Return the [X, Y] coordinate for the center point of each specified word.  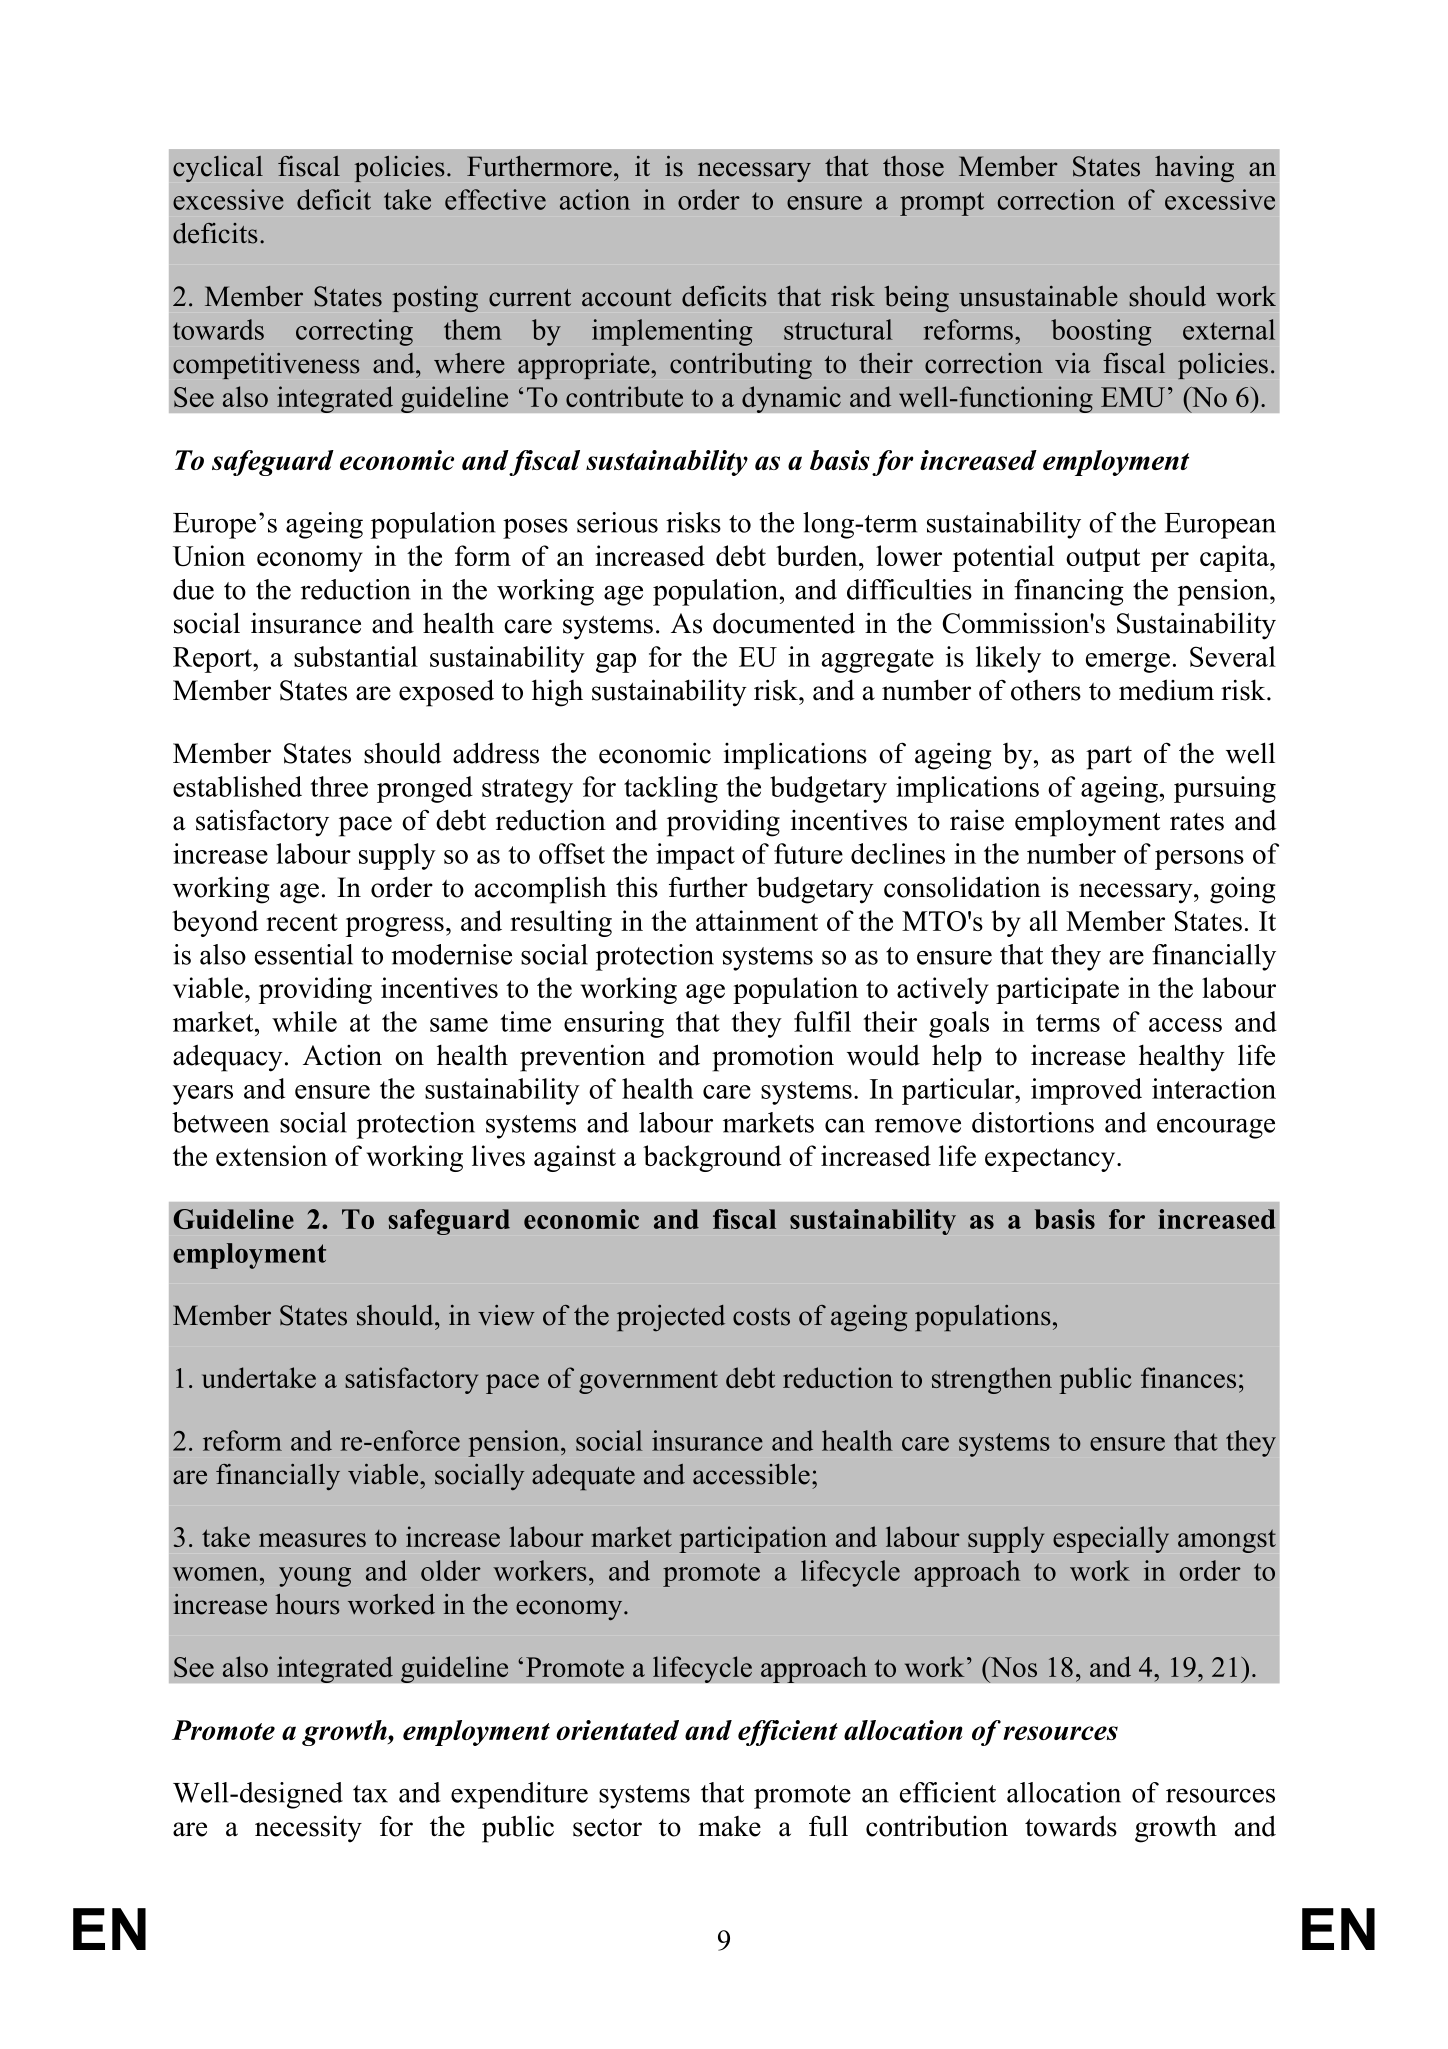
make [729, 1826]
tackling [671, 789]
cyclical [218, 169]
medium [1166, 690]
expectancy [1051, 1160]
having [1194, 169]
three [339, 786]
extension [271, 1155]
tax [370, 1794]
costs [761, 1317]
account [627, 298]
